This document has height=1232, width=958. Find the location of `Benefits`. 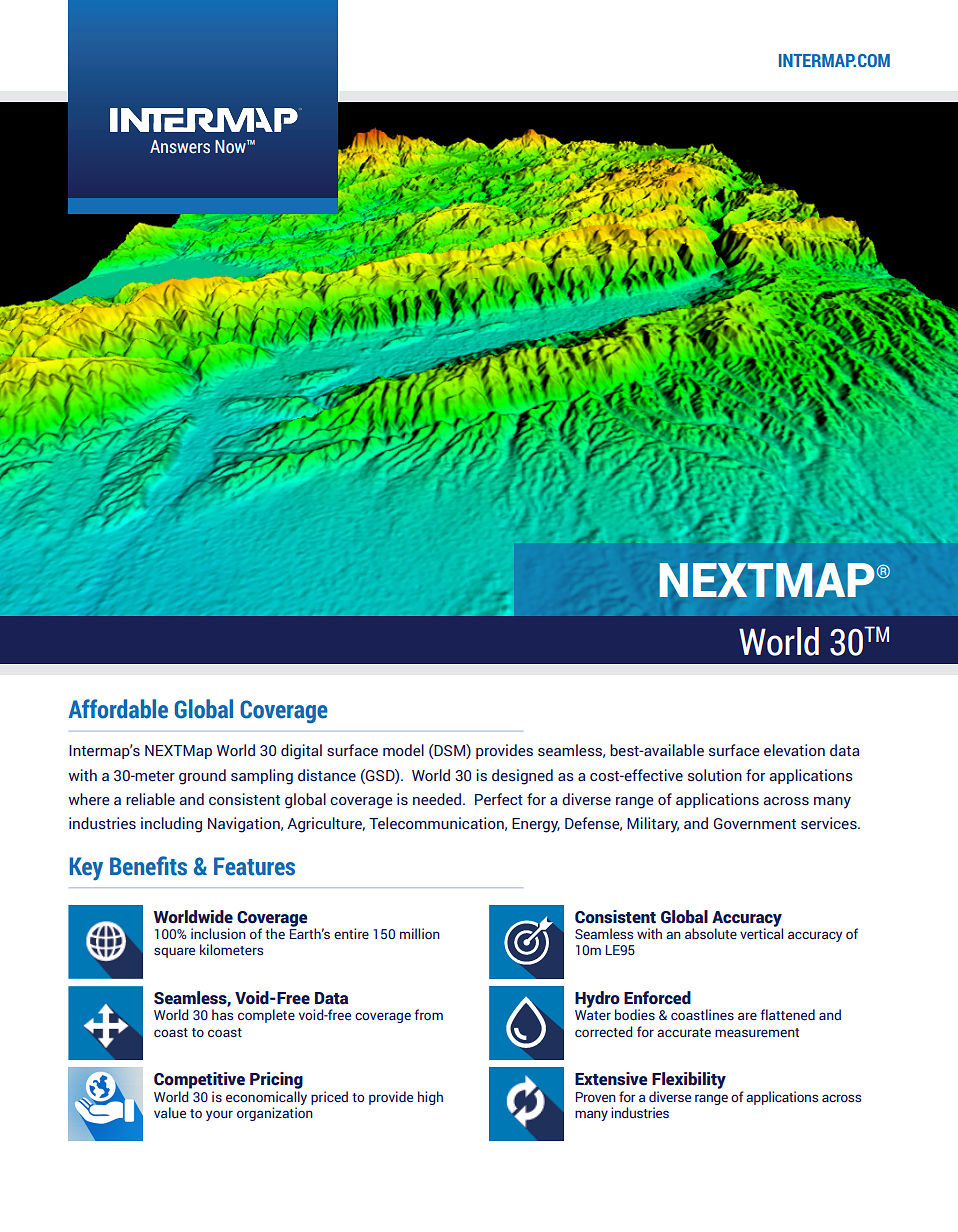

Benefits is located at coordinates (148, 866).
